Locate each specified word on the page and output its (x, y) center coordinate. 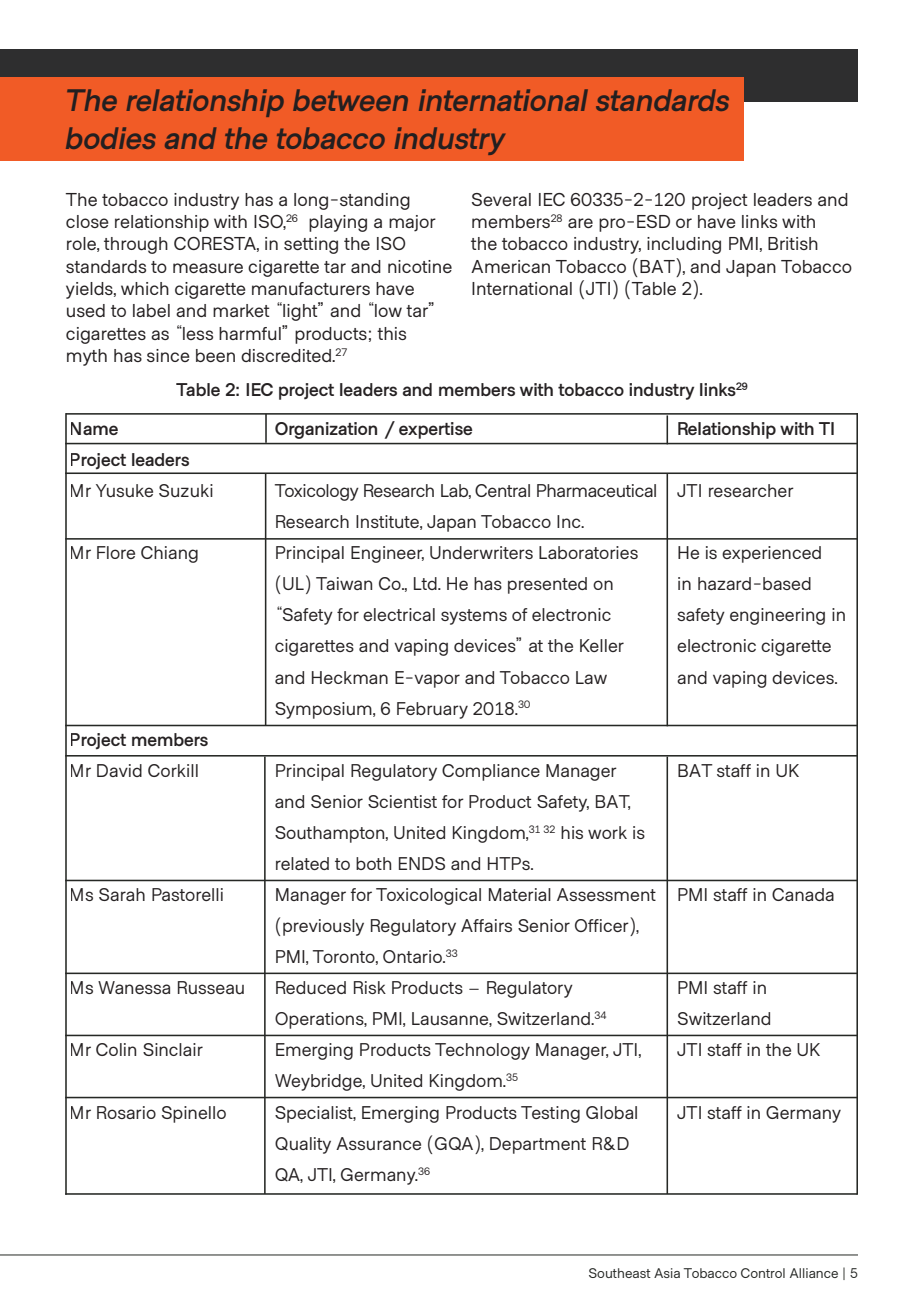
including (684, 245)
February (432, 710)
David (119, 770)
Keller (602, 645)
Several (501, 199)
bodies (111, 138)
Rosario (126, 1112)
